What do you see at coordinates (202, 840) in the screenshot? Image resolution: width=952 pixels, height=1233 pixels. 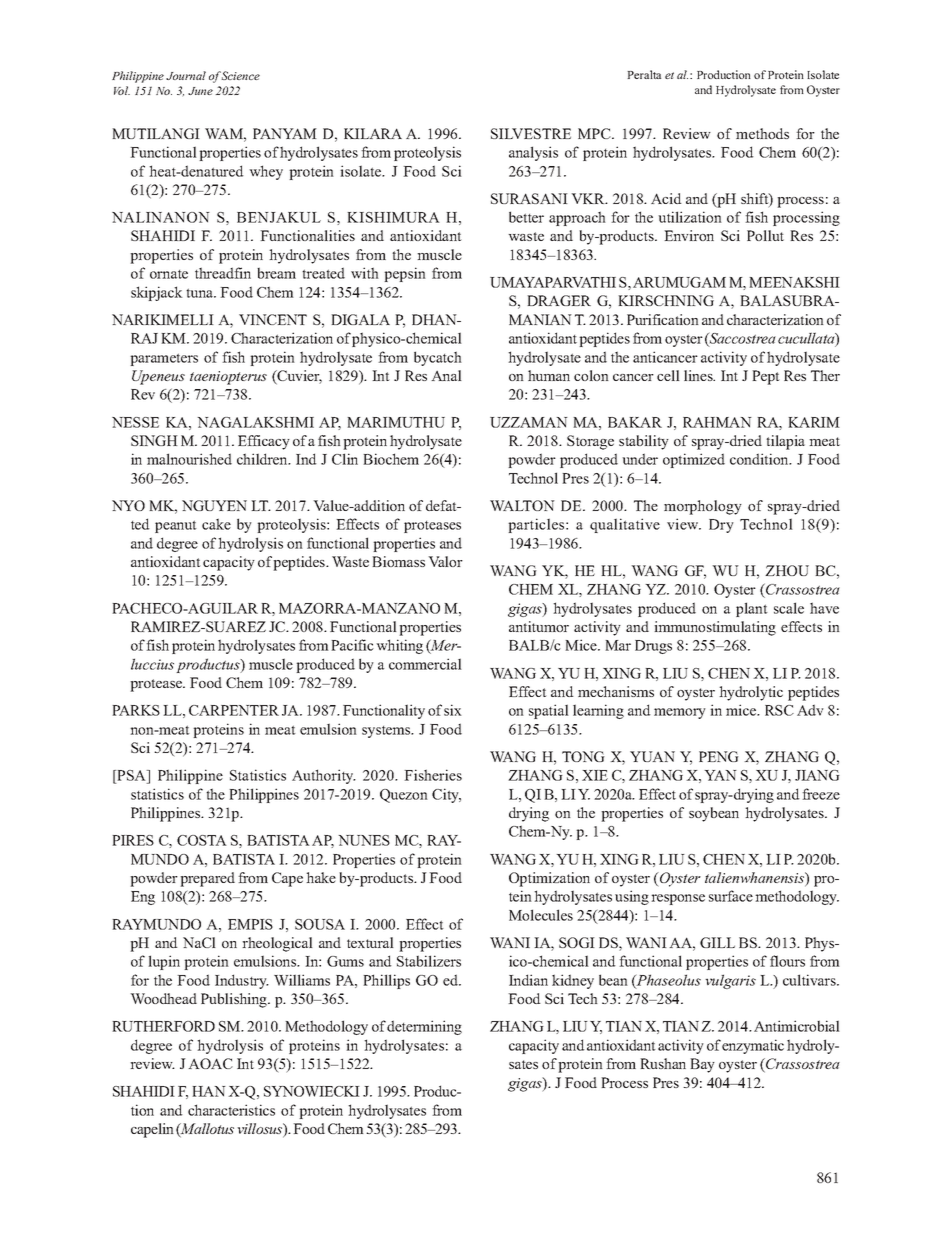 I see `COSTA` at bounding box center [202, 840].
